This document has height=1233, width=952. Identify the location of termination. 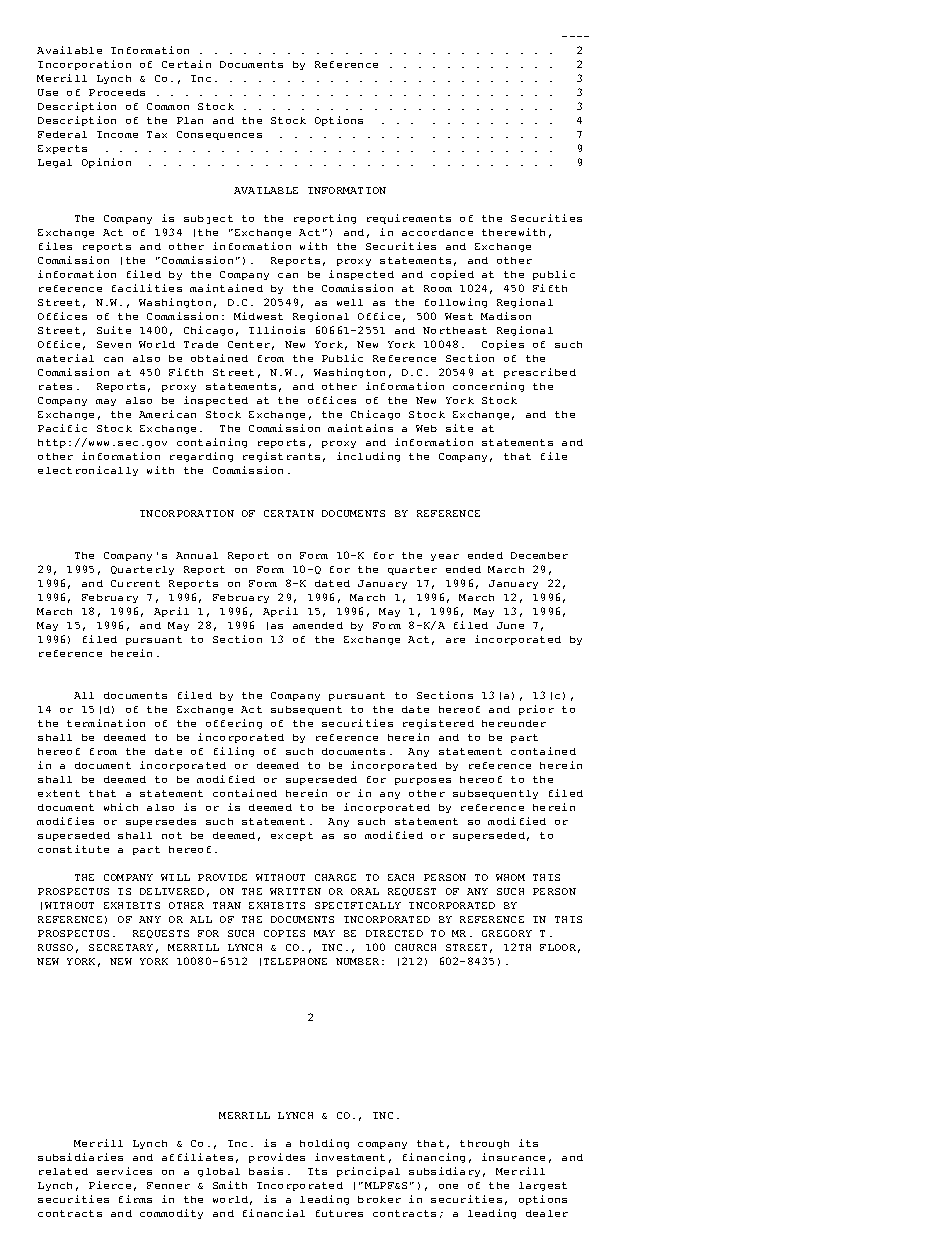
(106, 723).
